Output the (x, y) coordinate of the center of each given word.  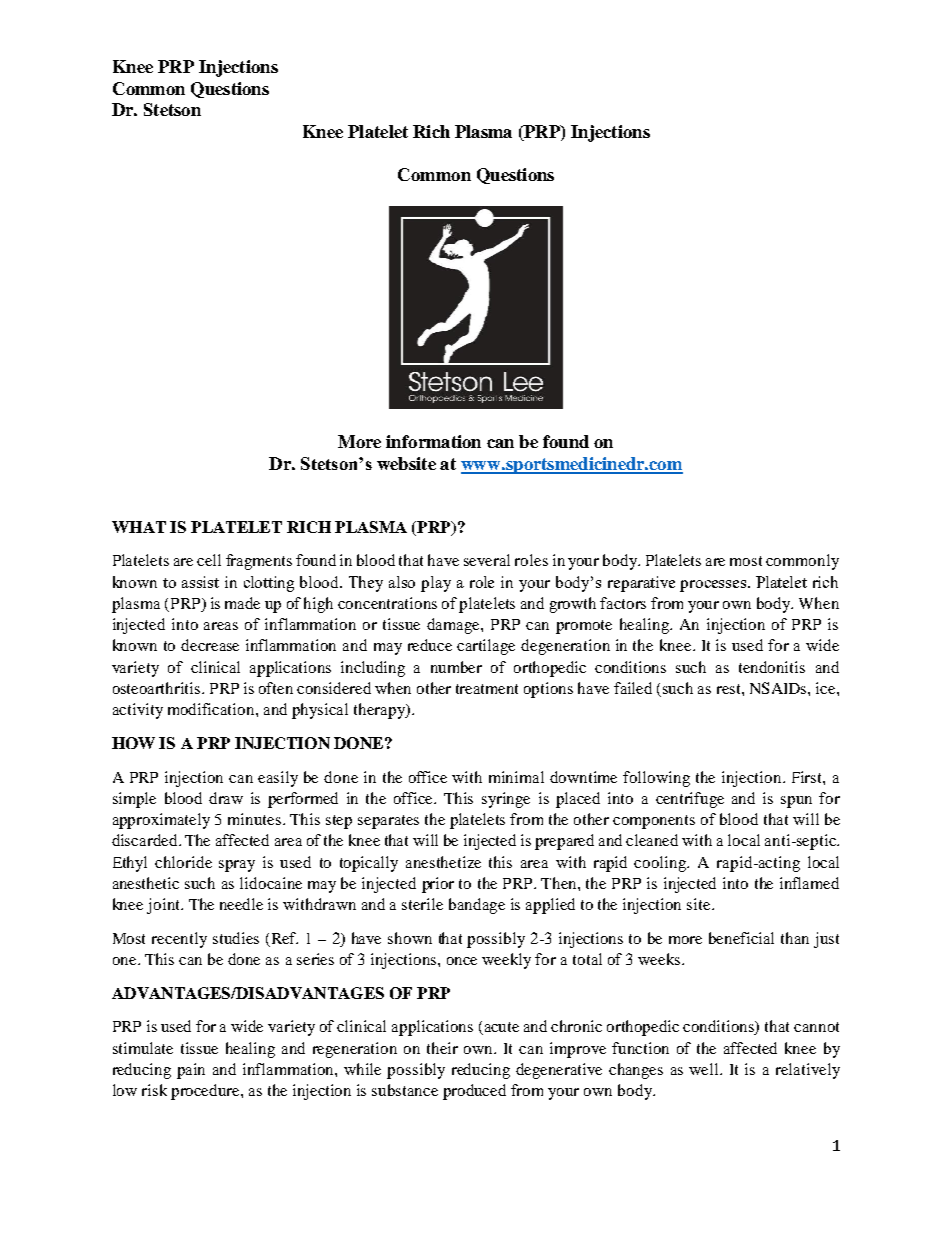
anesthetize (443, 862)
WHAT (139, 527)
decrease (210, 645)
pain (191, 1071)
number (456, 667)
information (433, 441)
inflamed (809, 883)
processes (714, 586)
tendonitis (772, 667)
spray (237, 866)
